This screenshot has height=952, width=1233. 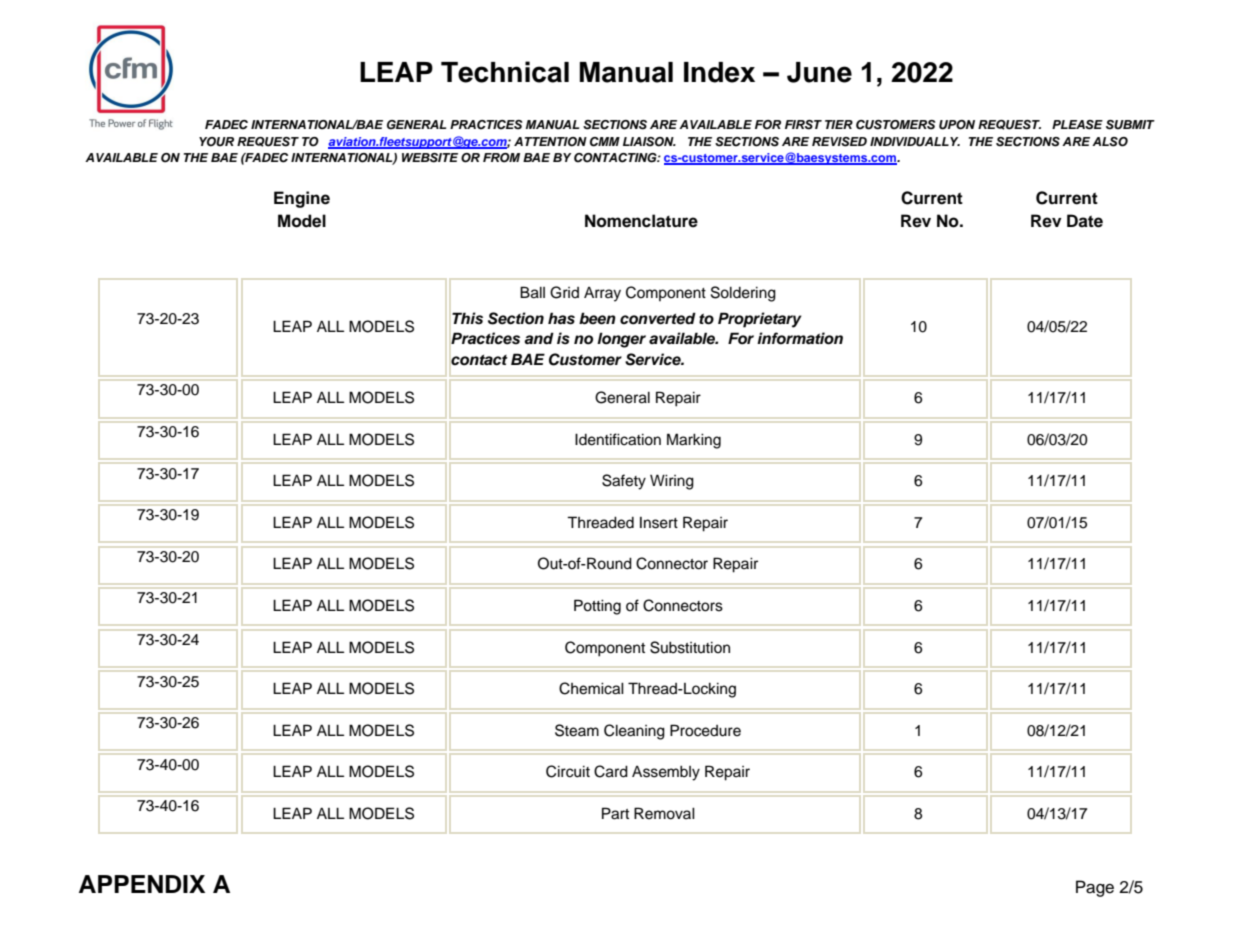 I want to click on information, so click(x=800, y=338).
